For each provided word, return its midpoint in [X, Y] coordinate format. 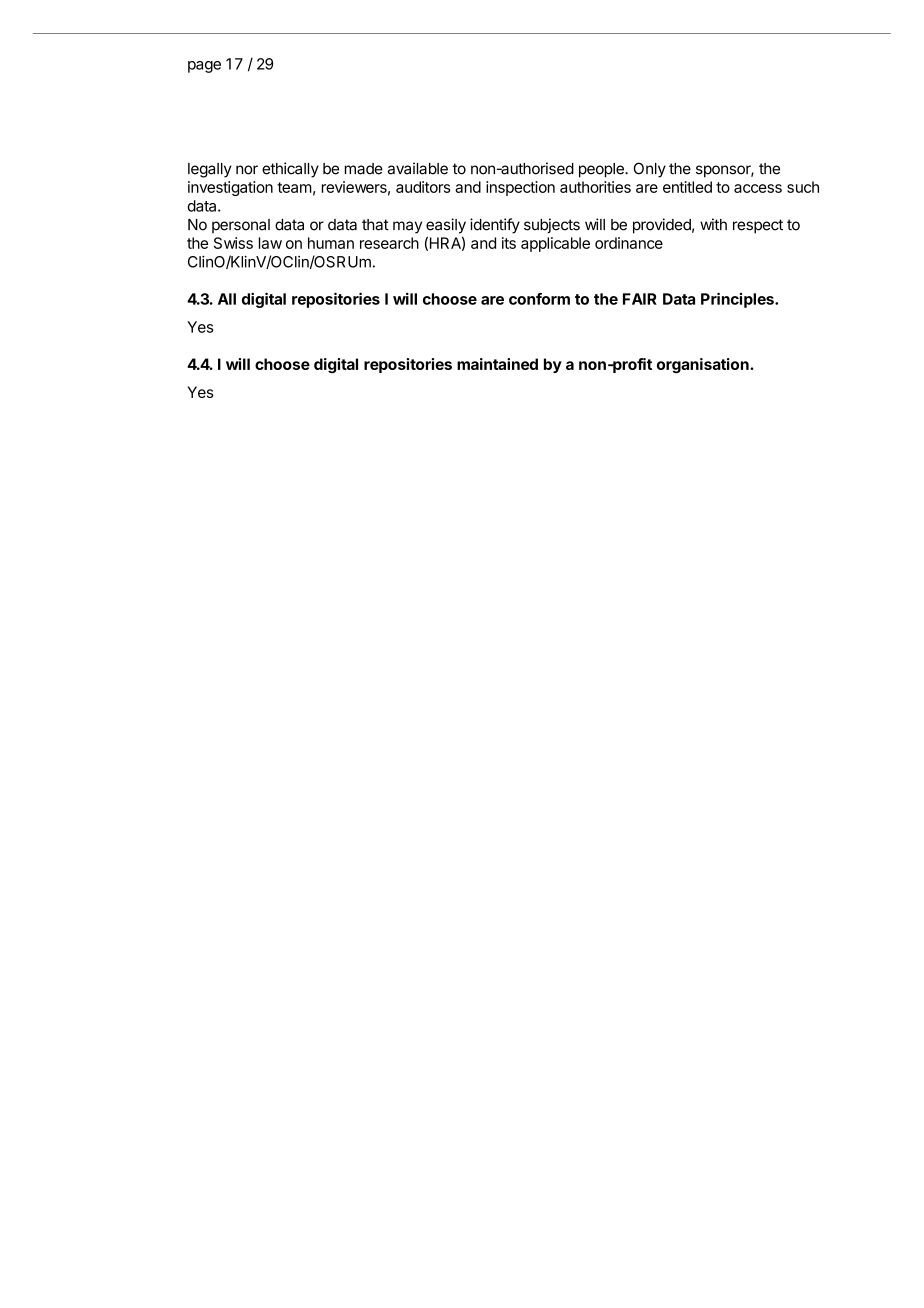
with [713, 224]
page [204, 67]
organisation [704, 365]
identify [495, 226]
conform [539, 299]
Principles [738, 300]
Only [650, 170]
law [270, 243]
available [418, 168]
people [602, 170]
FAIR [640, 299]
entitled [687, 187]
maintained [497, 364]
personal [241, 226]
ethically [290, 170]
